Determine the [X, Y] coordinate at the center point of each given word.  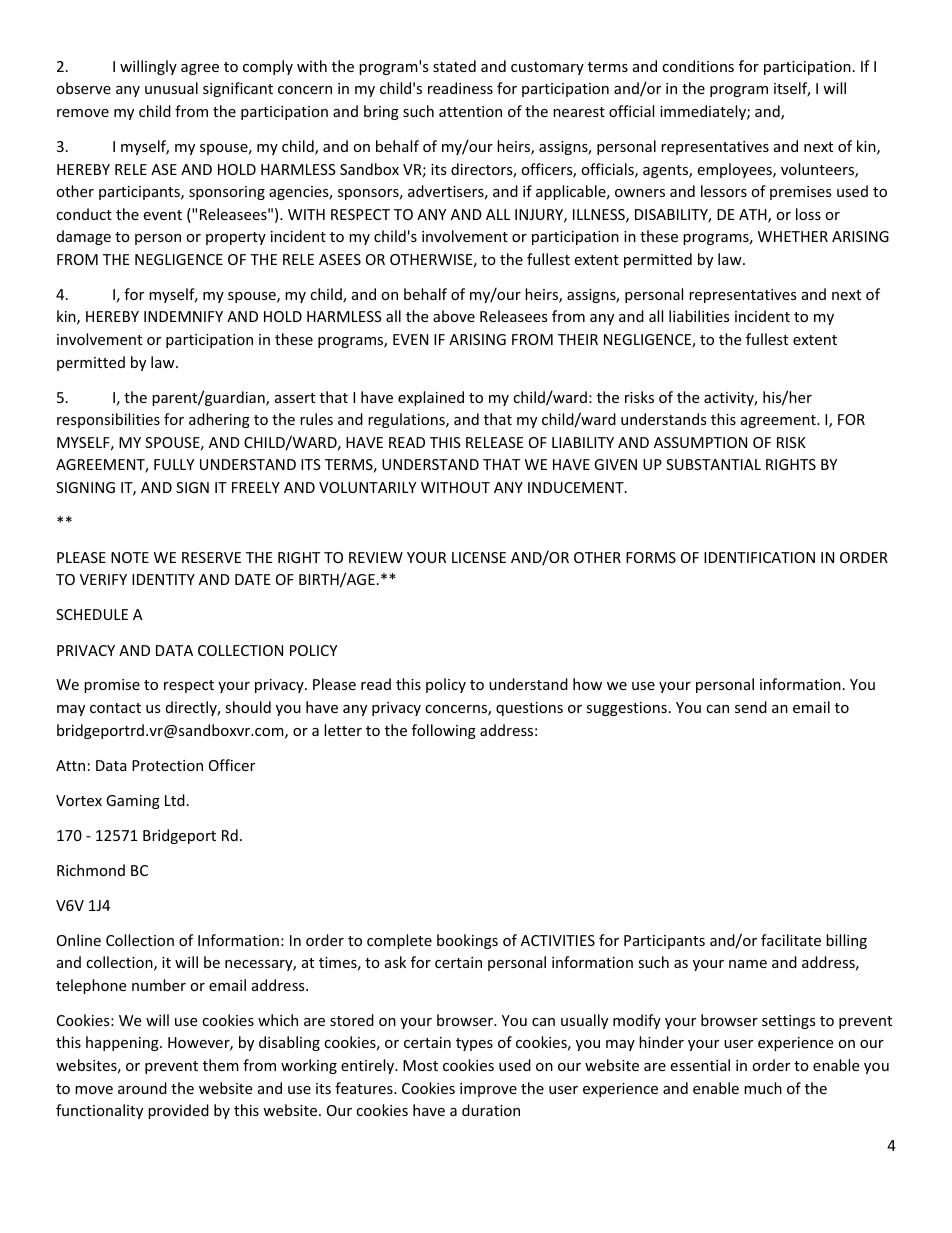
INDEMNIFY [183, 316]
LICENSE [479, 557]
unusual [171, 88]
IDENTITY [163, 579]
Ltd [175, 800]
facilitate [791, 940]
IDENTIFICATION [759, 557]
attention [470, 111]
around [142, 1088]
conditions [698, 66]
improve [488, 1090]
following [444, 731]
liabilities [699, 316]
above [454, 316]
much [763, 1088]
